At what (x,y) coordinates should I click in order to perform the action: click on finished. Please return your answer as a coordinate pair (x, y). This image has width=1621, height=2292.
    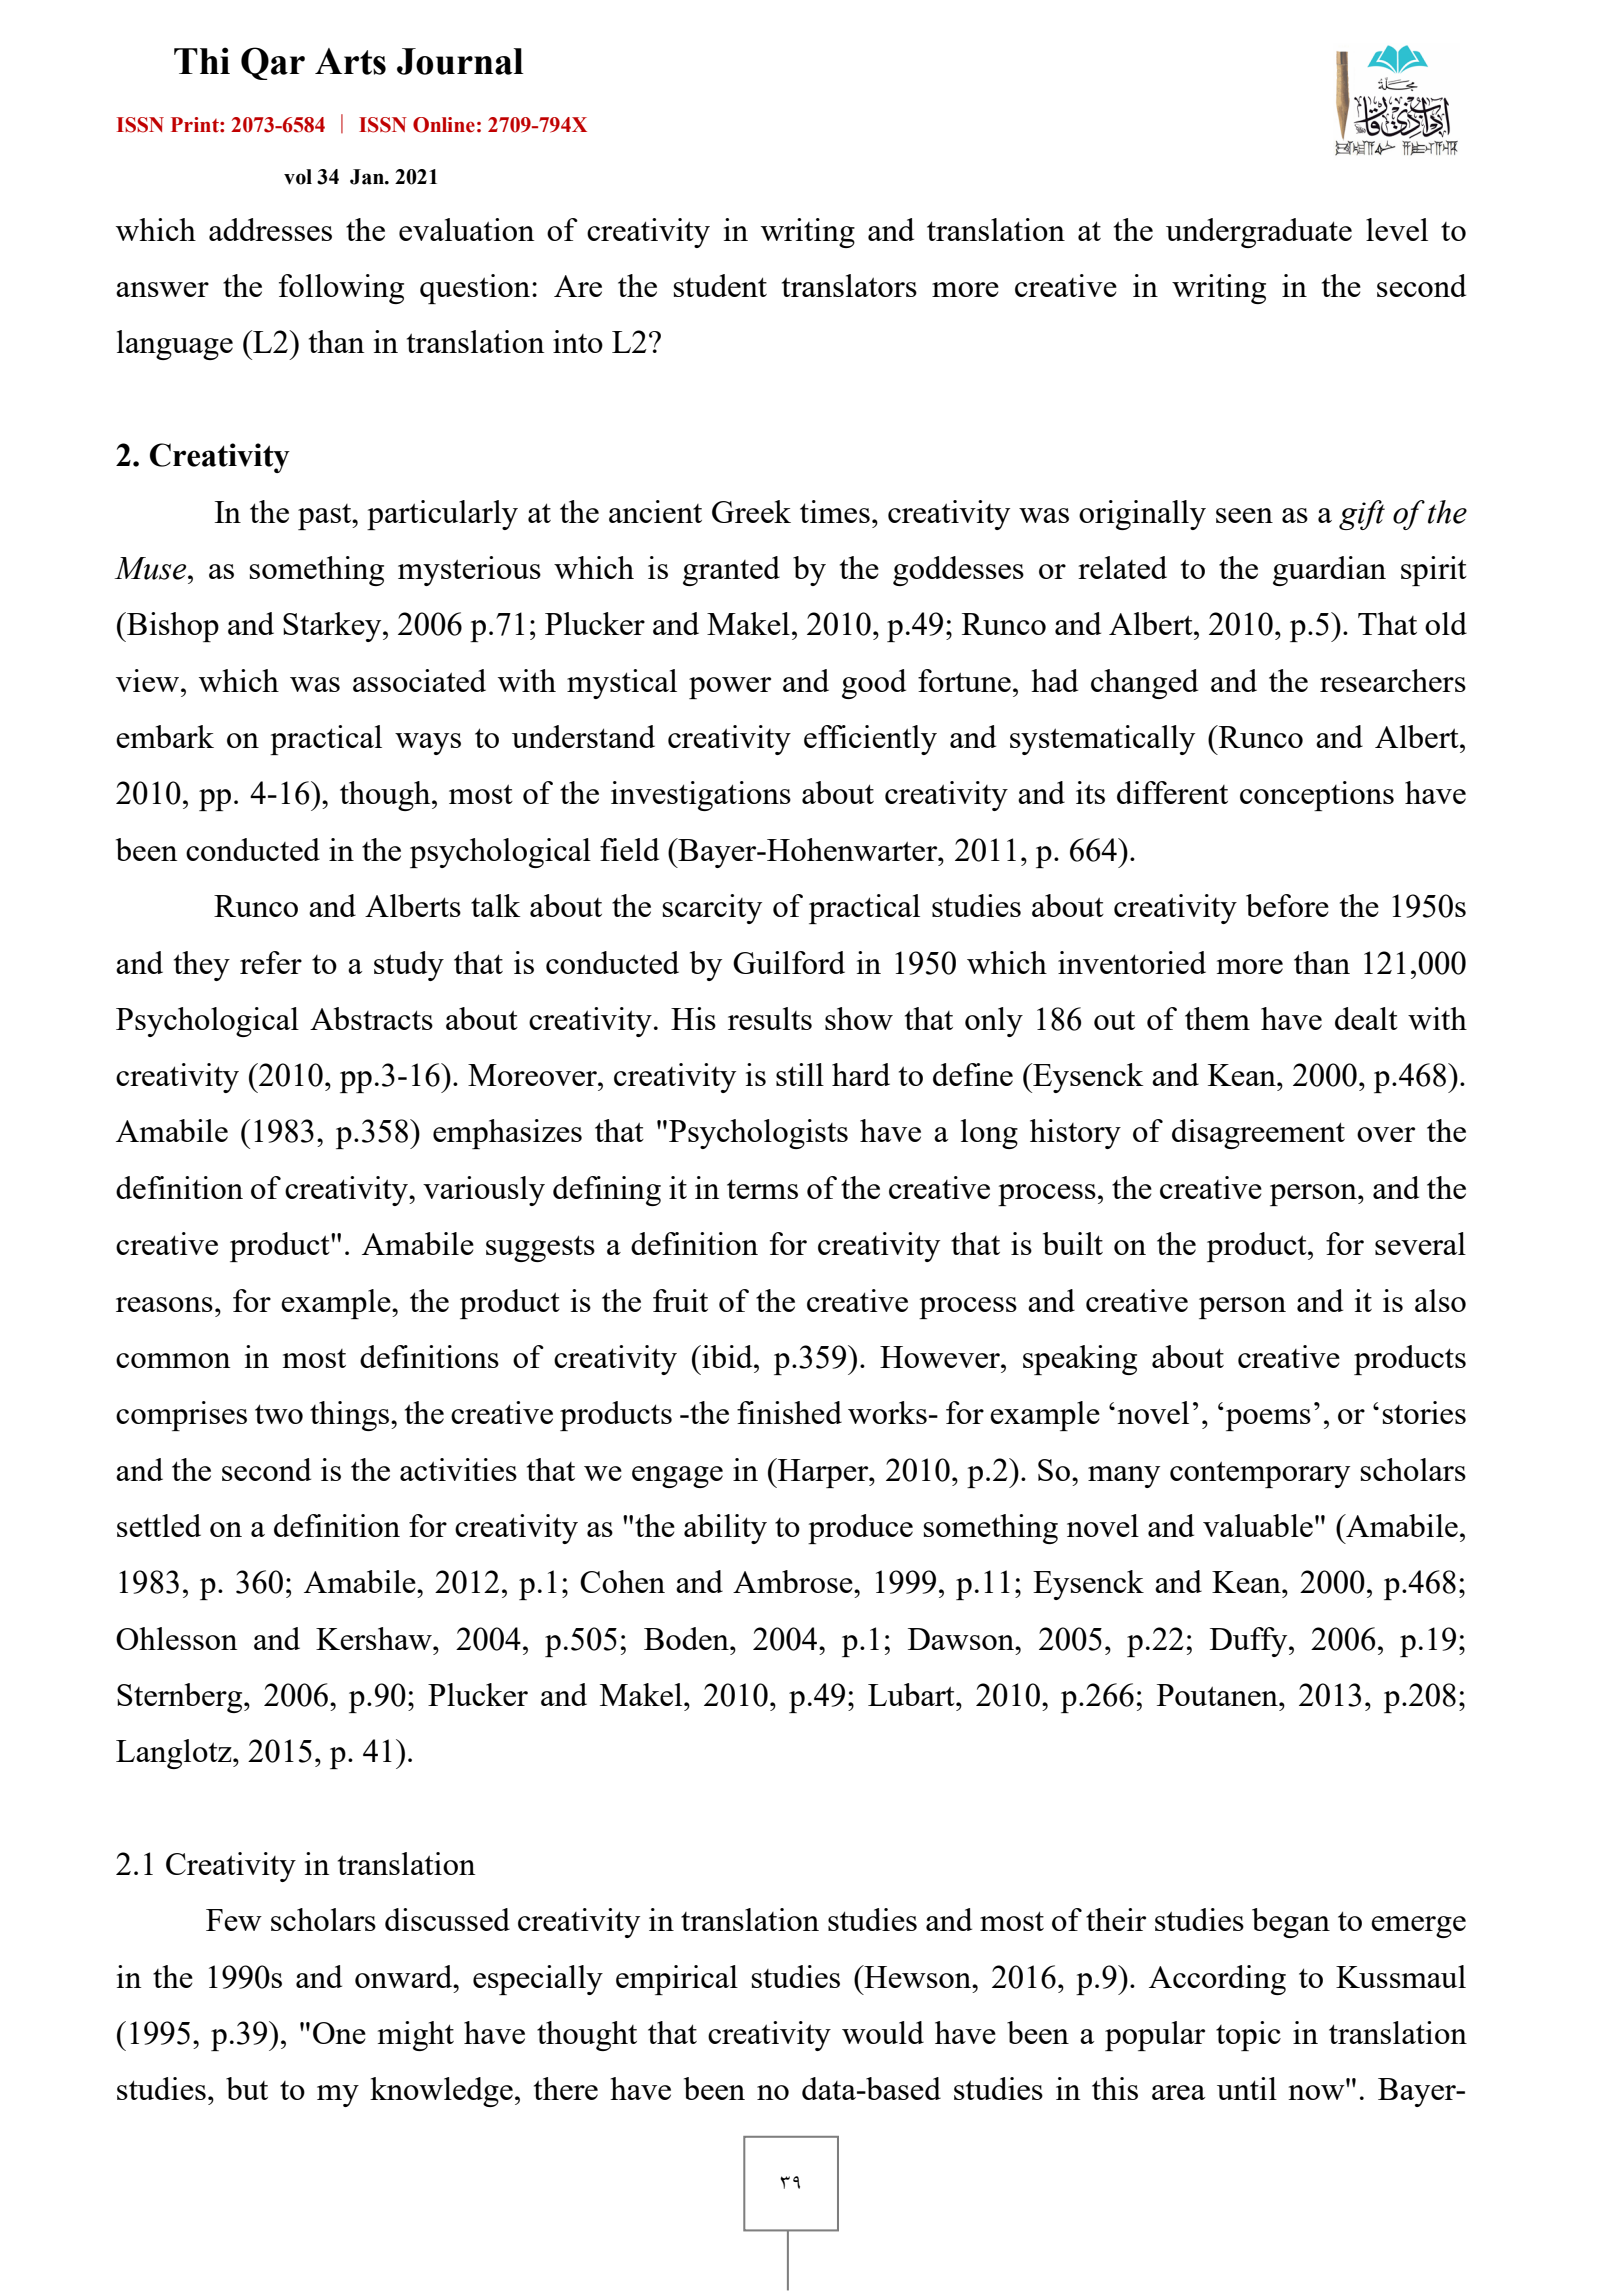
    Looking at the image, I should click on (789, 1412).
